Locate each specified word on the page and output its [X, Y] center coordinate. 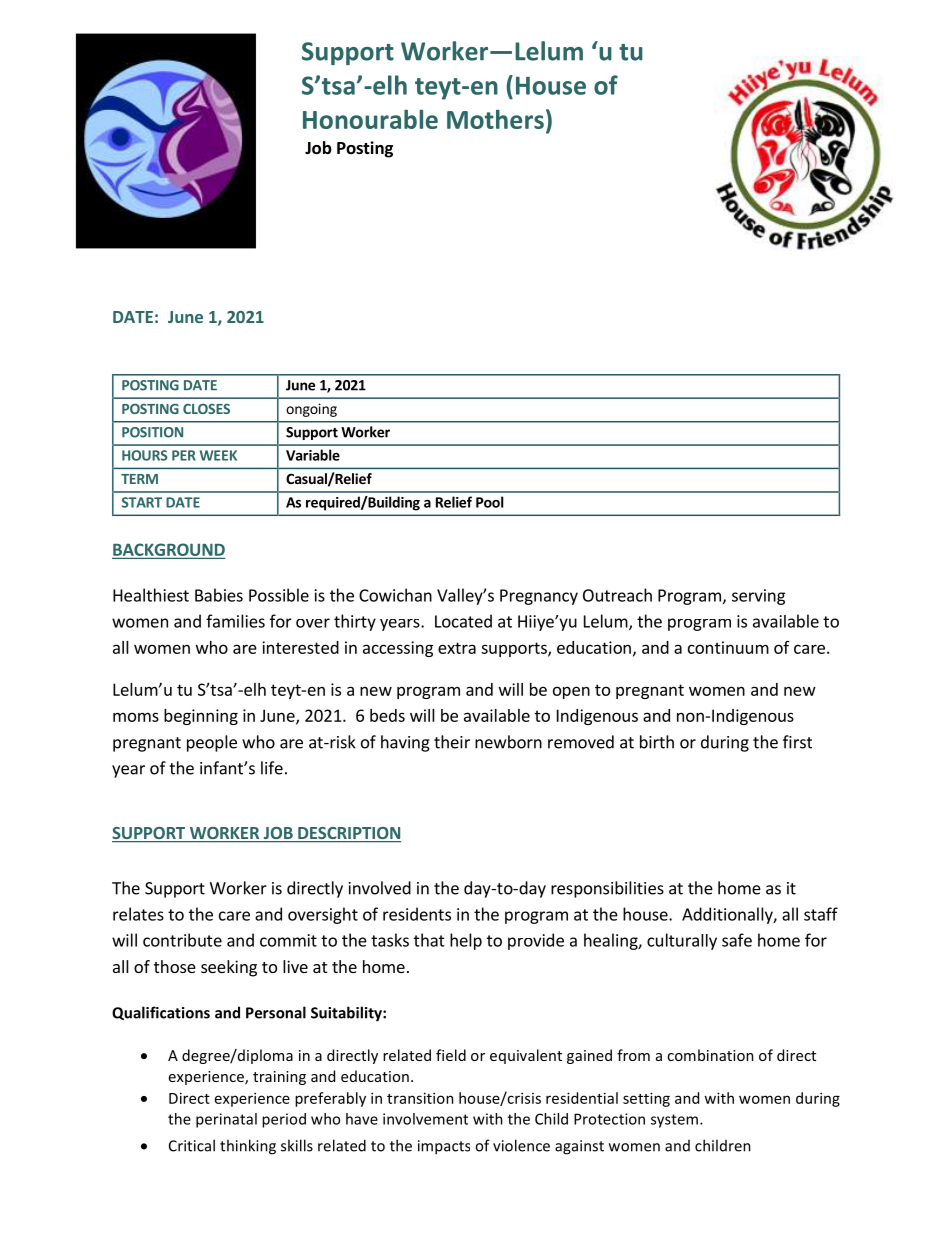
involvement [425, 1119]
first [797, 742]
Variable [313, 455]
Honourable [370, 119]
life [272, 768]
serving [758, 597]
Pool [490, 502]
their [452, 742]
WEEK [218, 455]
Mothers [495, 119]
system [674, 1121]
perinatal [226, 1120]
